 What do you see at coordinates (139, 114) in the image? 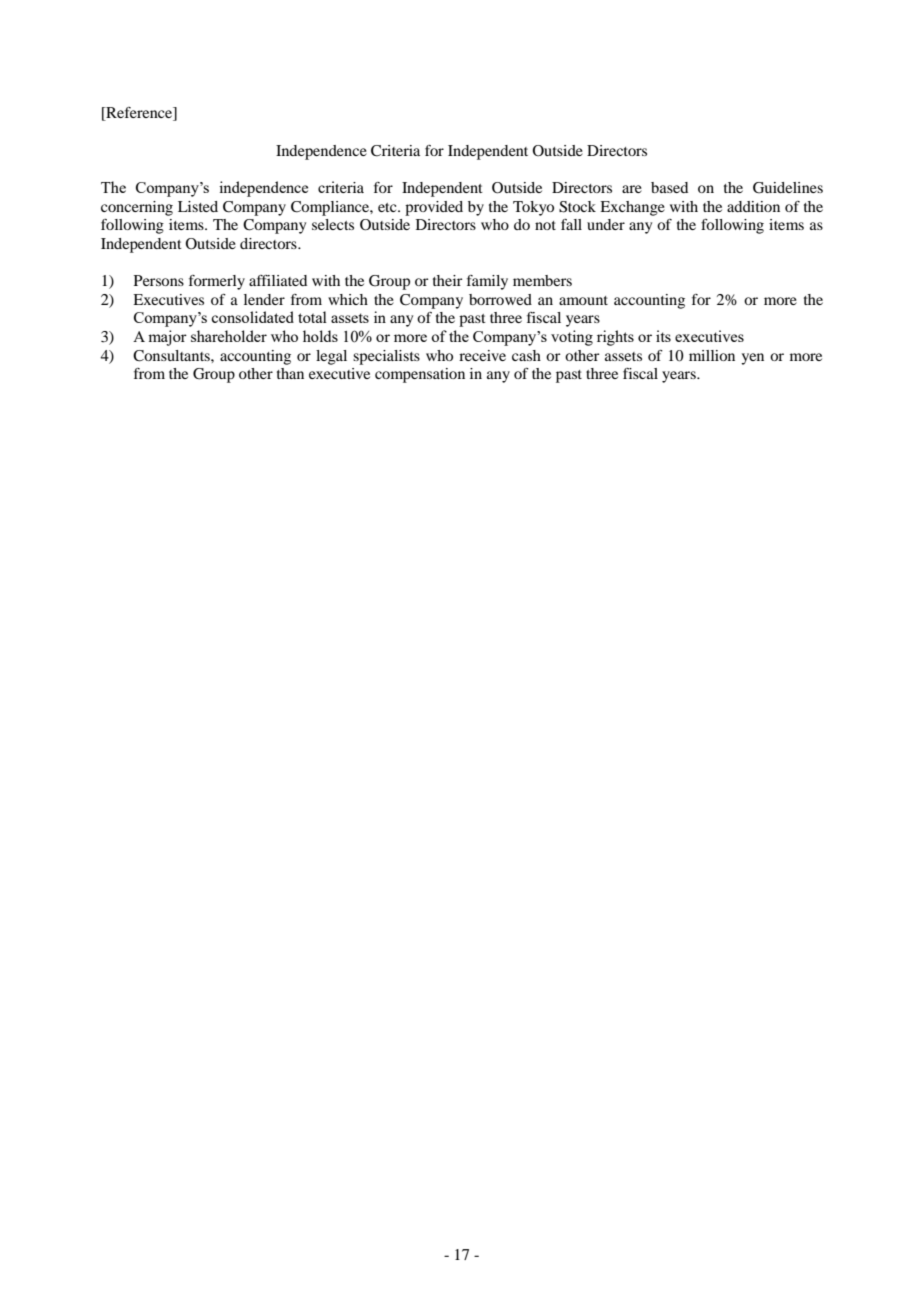
I see `Reference` at bounding box center [139, 114].
